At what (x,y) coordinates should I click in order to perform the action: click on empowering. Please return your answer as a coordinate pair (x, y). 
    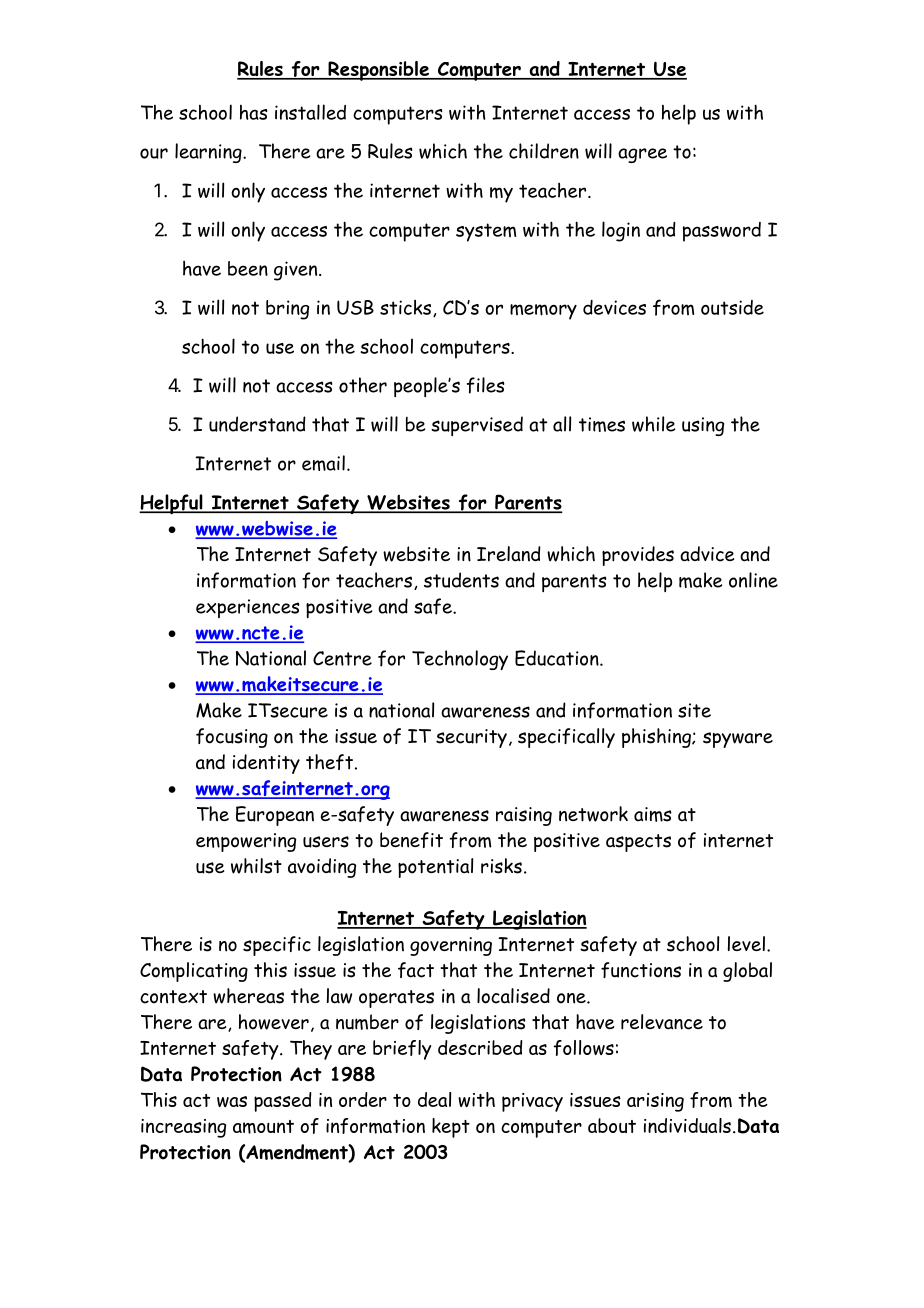
    Looking at the image, I should click on (246, 842).
